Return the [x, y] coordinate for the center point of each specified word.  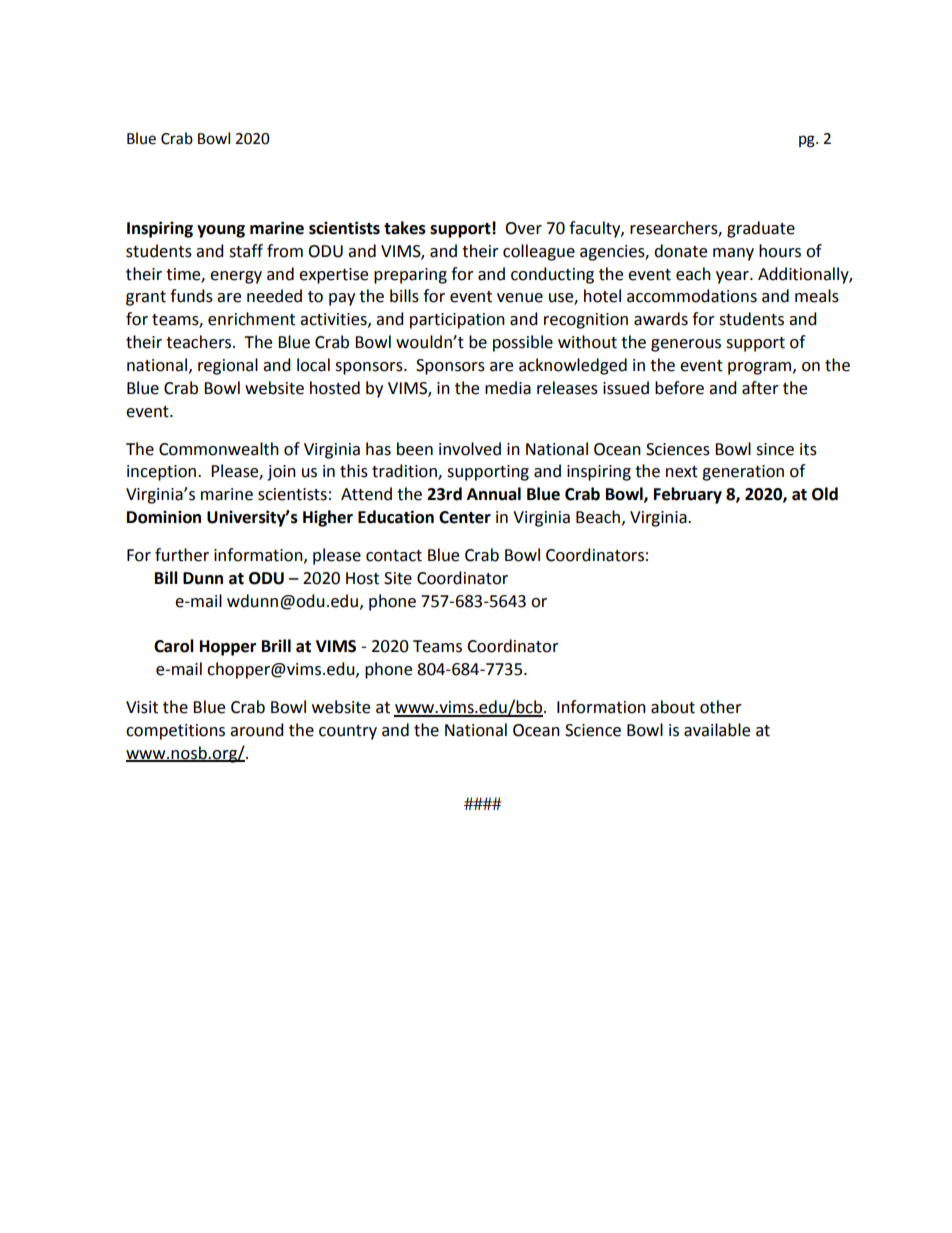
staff [246, 251]
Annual [494, 494]
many [733, 254]
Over [523, 228]
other [721, 707]
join [281, 473]
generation [743, 473]
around [257, 730]
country [348, 732]
